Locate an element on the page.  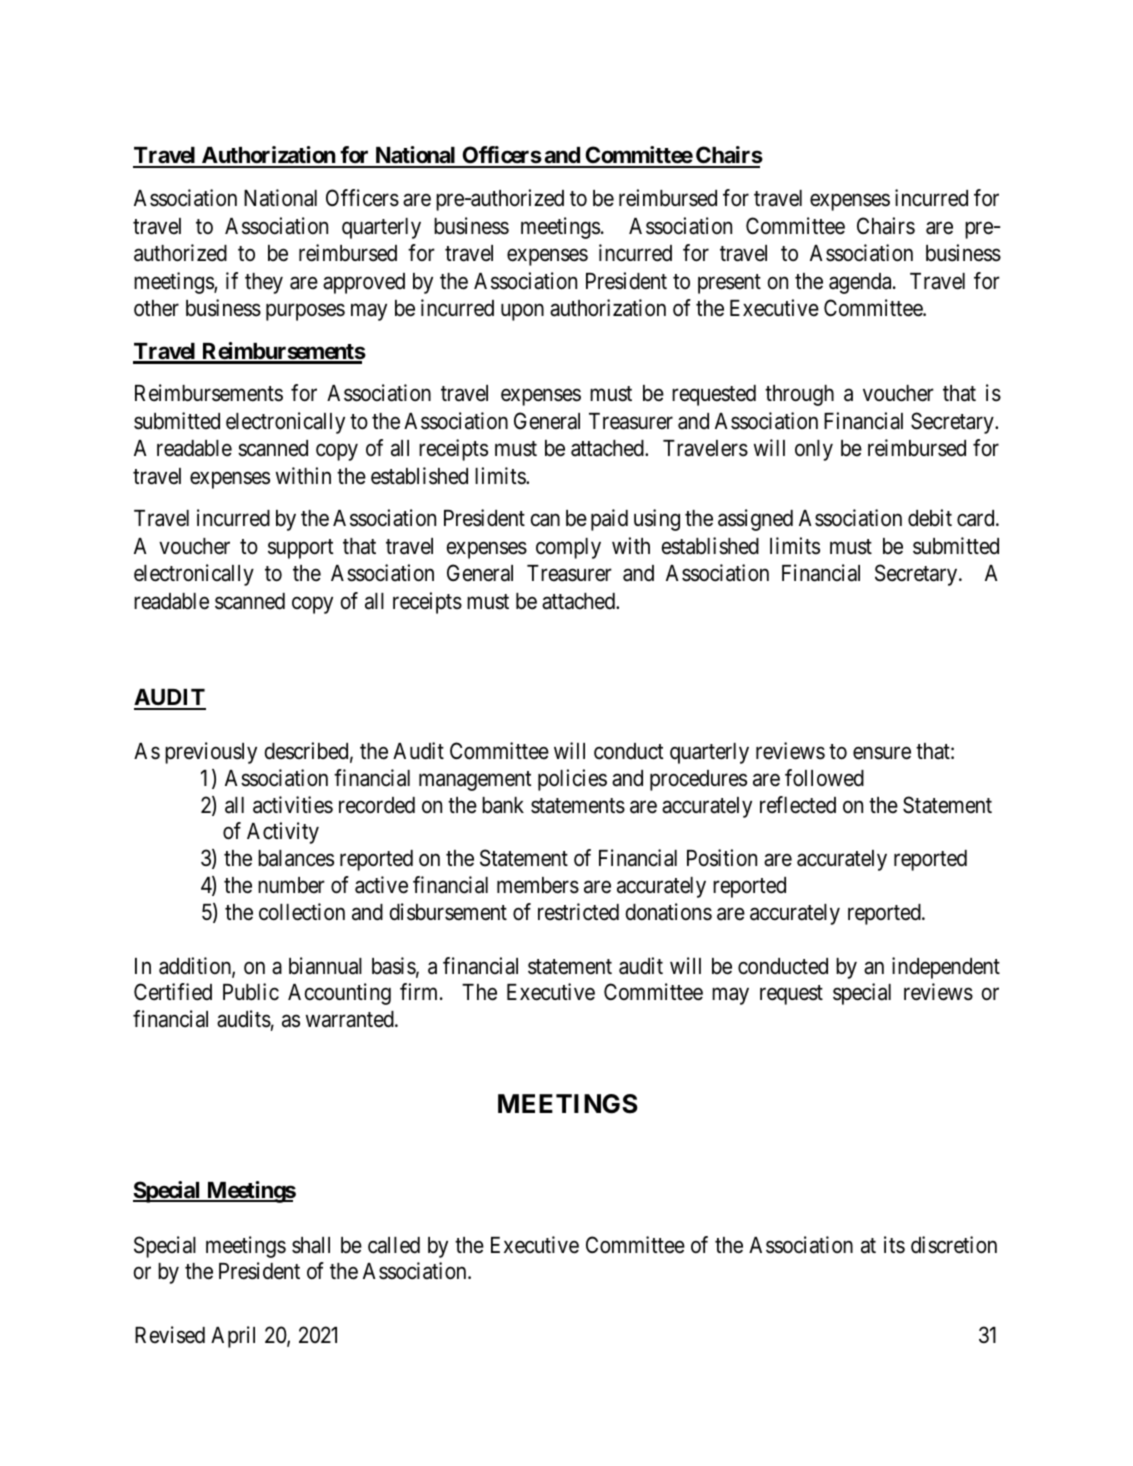
upon is located at coordinates (522, 312).
